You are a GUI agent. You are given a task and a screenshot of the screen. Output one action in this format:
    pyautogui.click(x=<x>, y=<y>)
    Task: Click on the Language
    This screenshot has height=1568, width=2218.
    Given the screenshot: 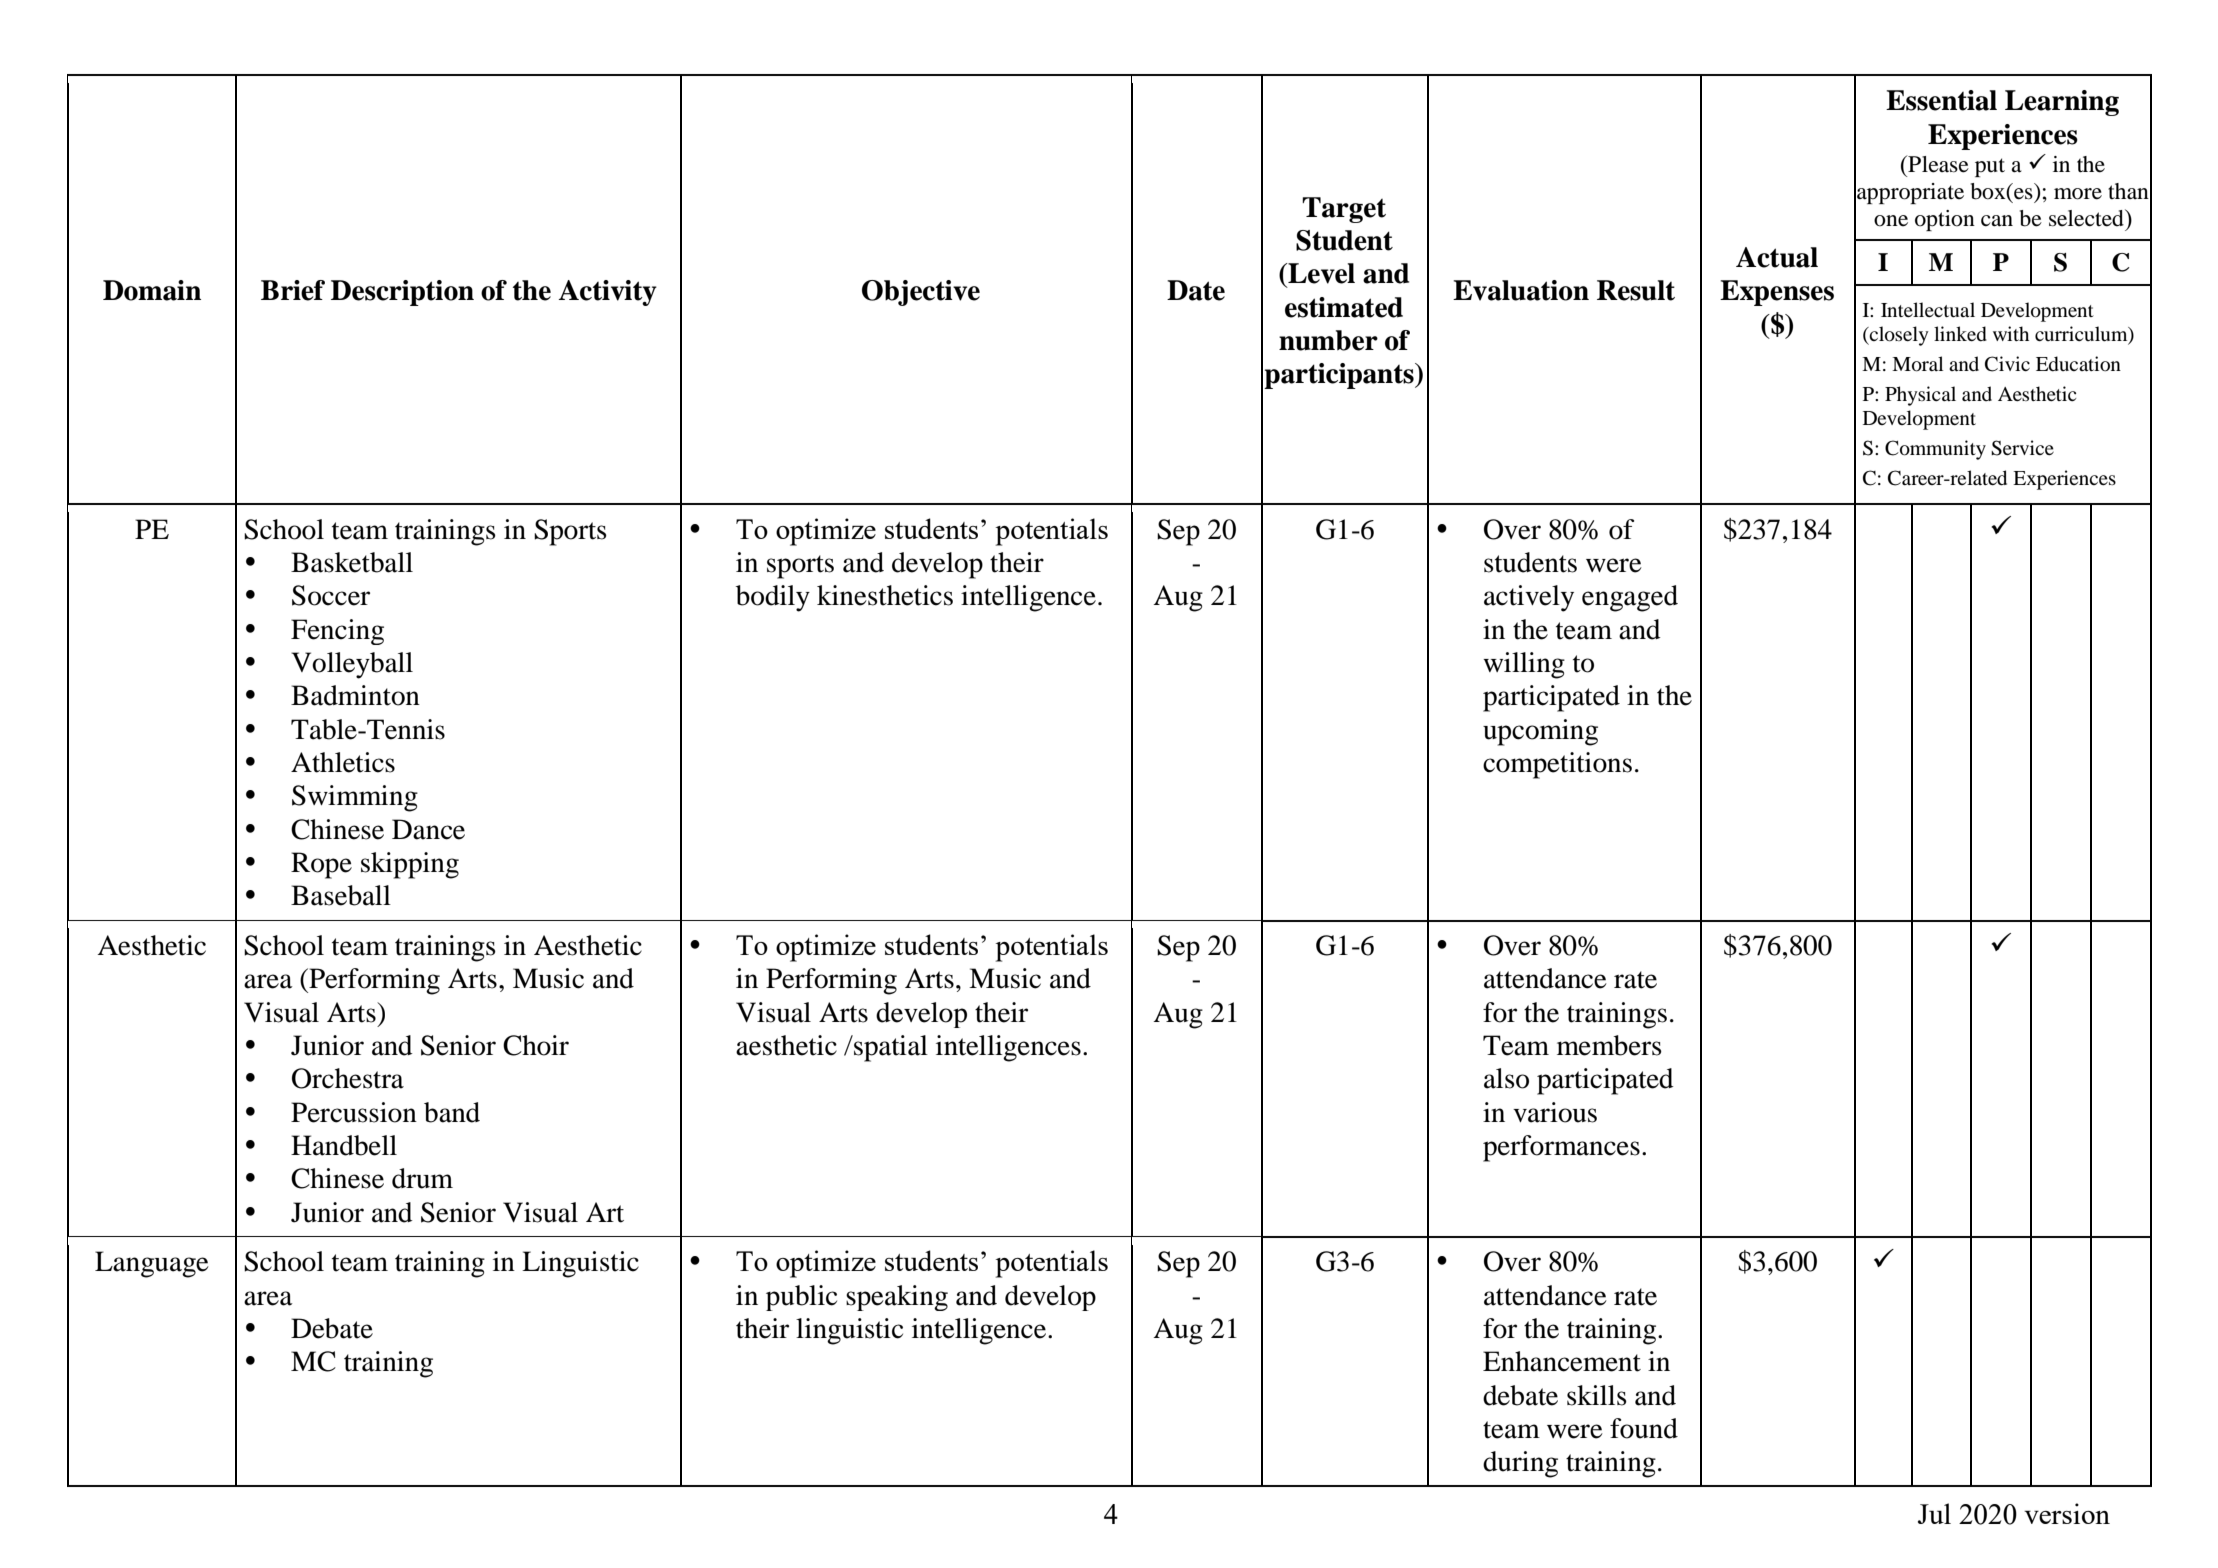 What is the action you would take?
    pyautogui.click(x=152, y=1264)
